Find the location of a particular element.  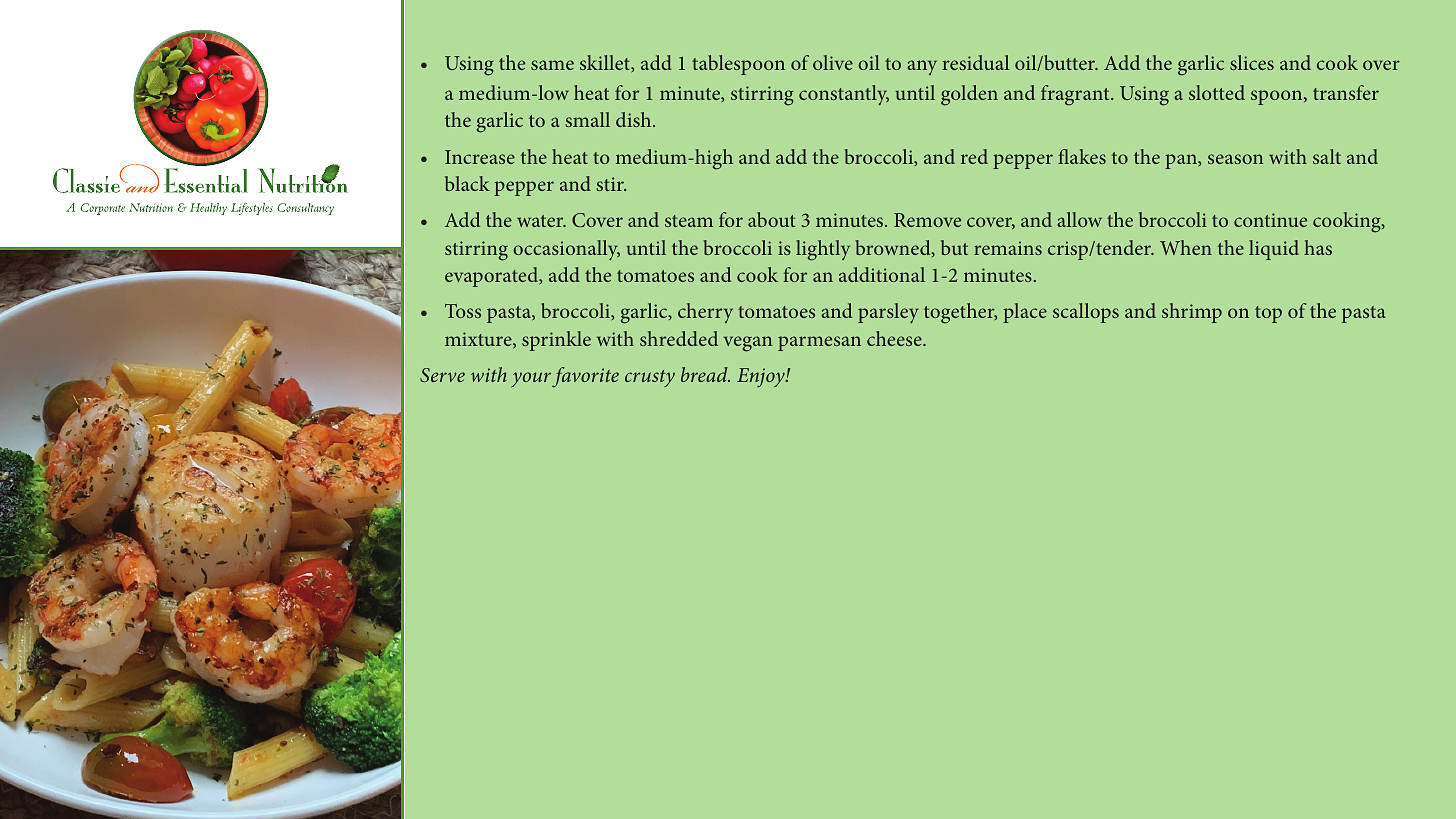

black is located at coordinates (467, 183).
